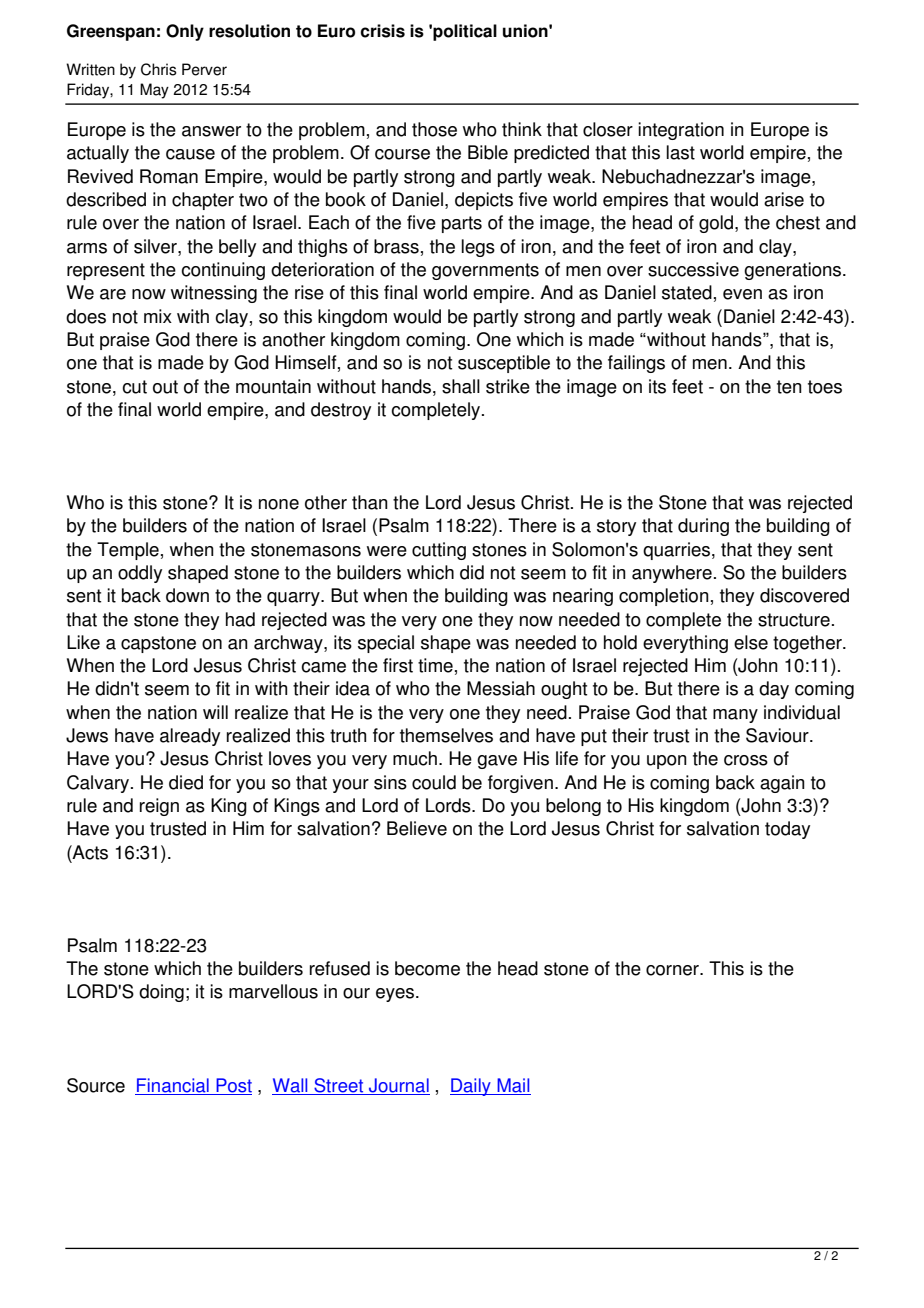 The image size is (924, 1308). What do you see at coordinates (782, 784) in the screenshot?
I see `again` at bounding box center [782, 784].
